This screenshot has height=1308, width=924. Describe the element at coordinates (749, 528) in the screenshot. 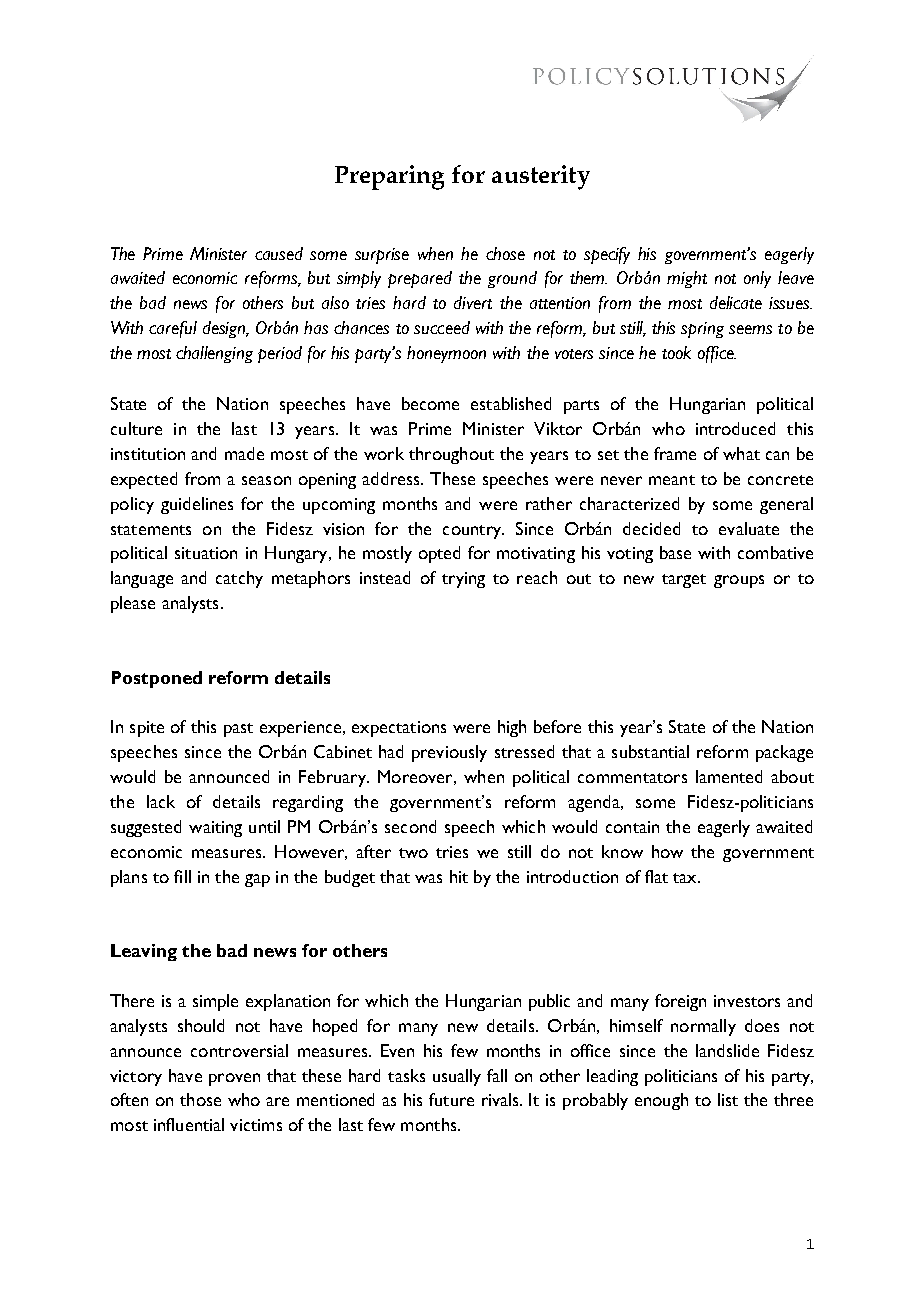

I see `evaluate` at that location.
